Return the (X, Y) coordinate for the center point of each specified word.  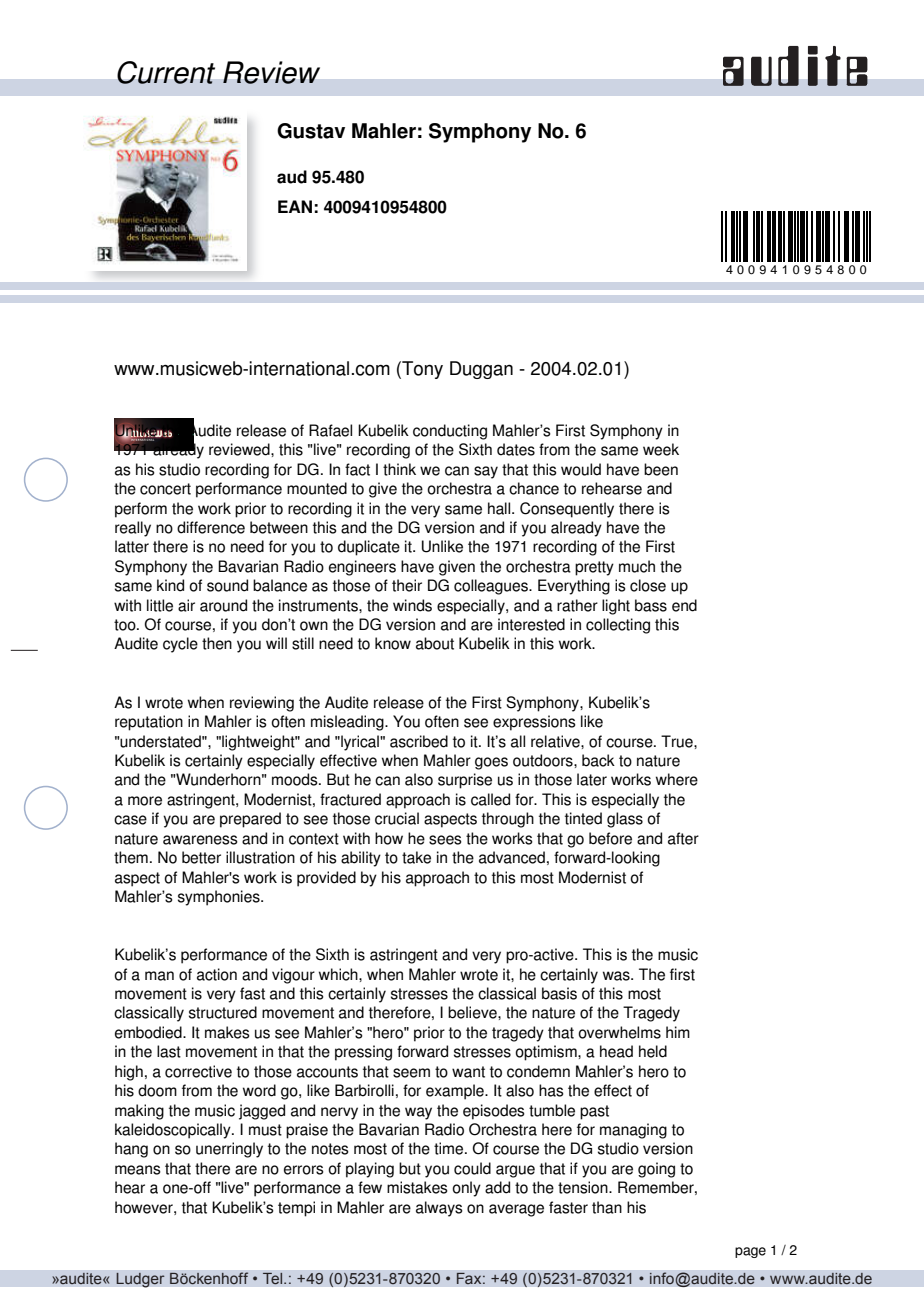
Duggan (481, 370)
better (201, 857)
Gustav (311, 131)
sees (445, 840)
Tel (273, 1278)
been (661, 469)
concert (165, 489)
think (399, 469)
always (439, 1209)
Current (166, 72)
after (683, 838)
